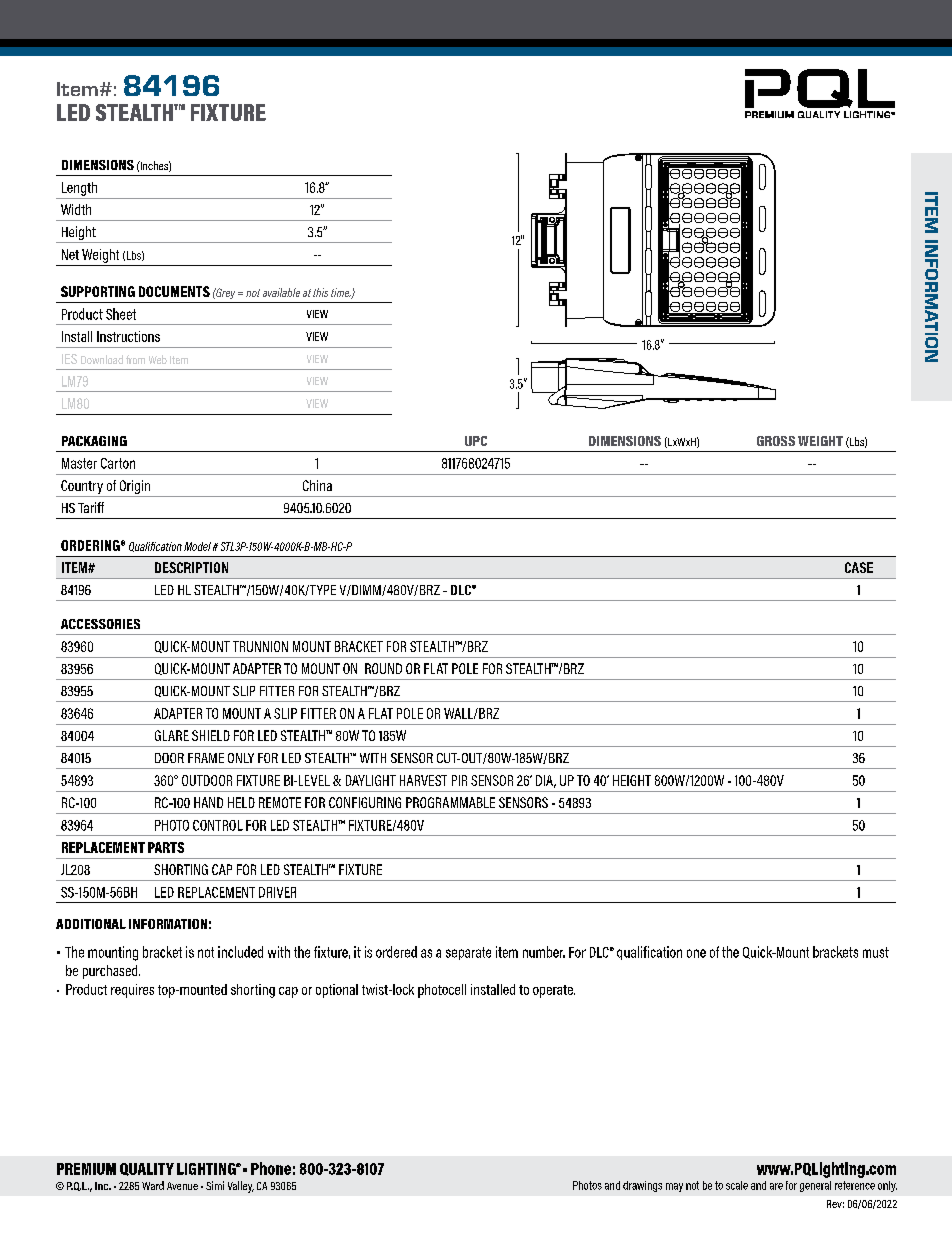  What do you see at coordinates (147, 1169) in the page?
I see `QUALITY` at bounding box center [147, 1169].
